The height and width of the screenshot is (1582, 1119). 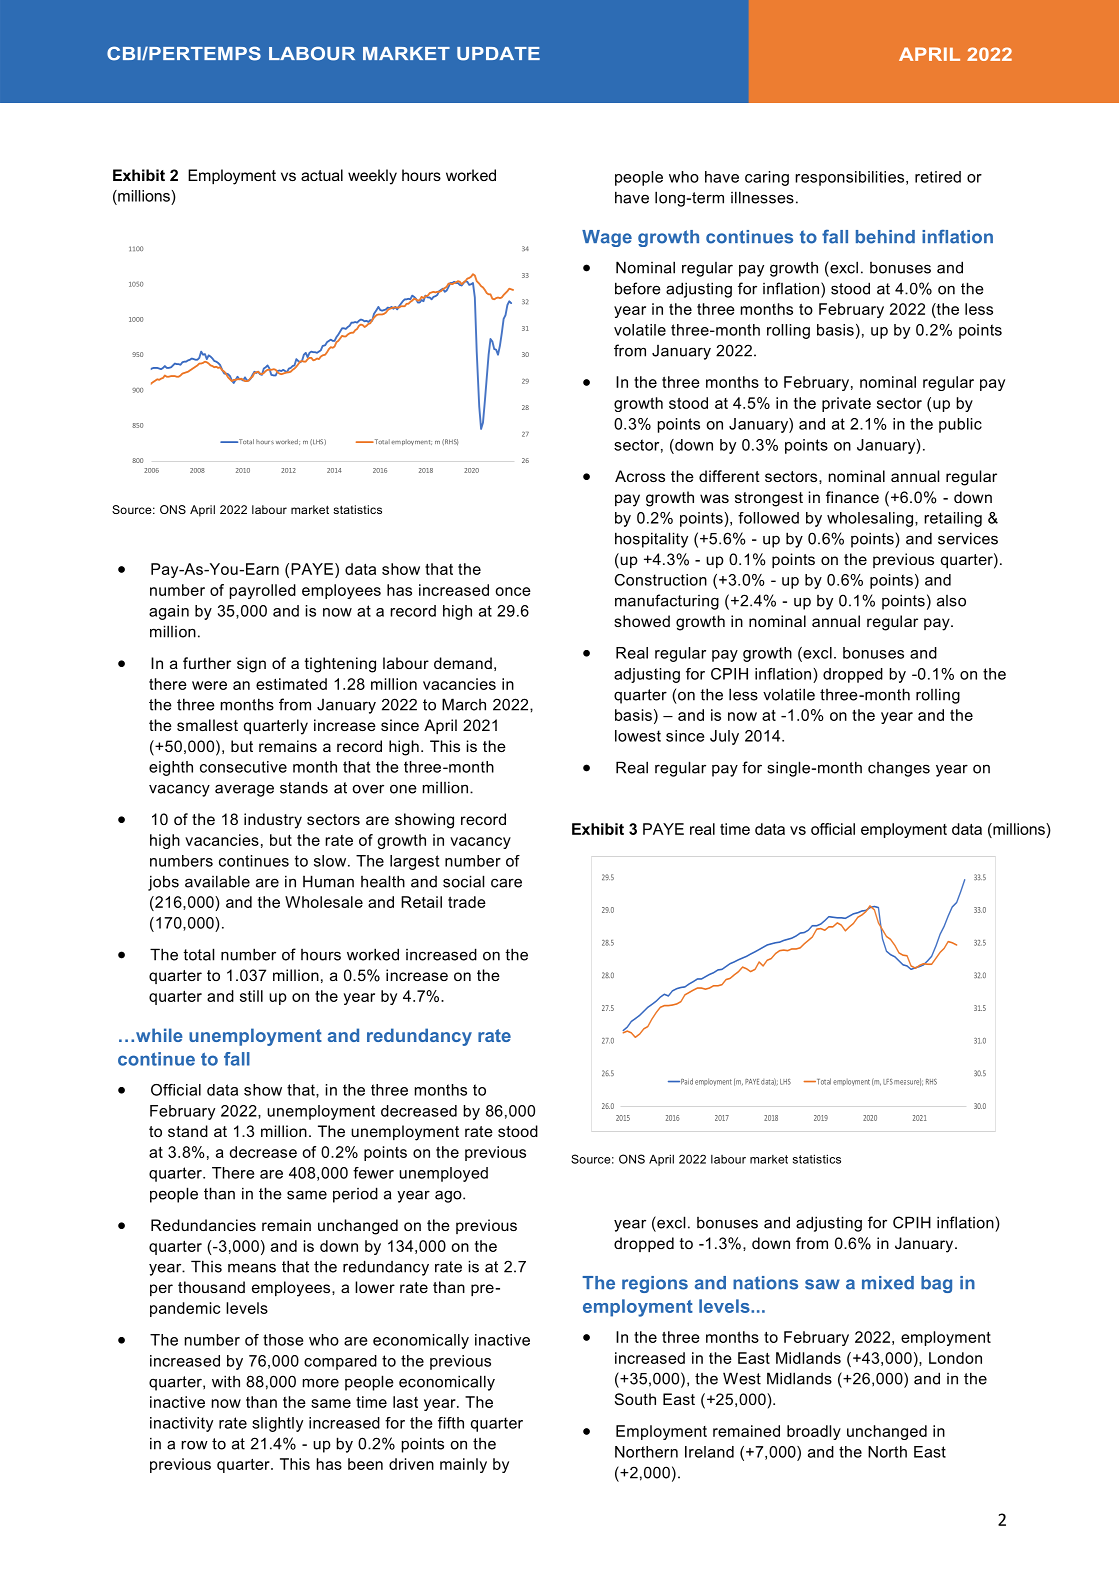 I want to click on industry, so click(x=273, y=821).
